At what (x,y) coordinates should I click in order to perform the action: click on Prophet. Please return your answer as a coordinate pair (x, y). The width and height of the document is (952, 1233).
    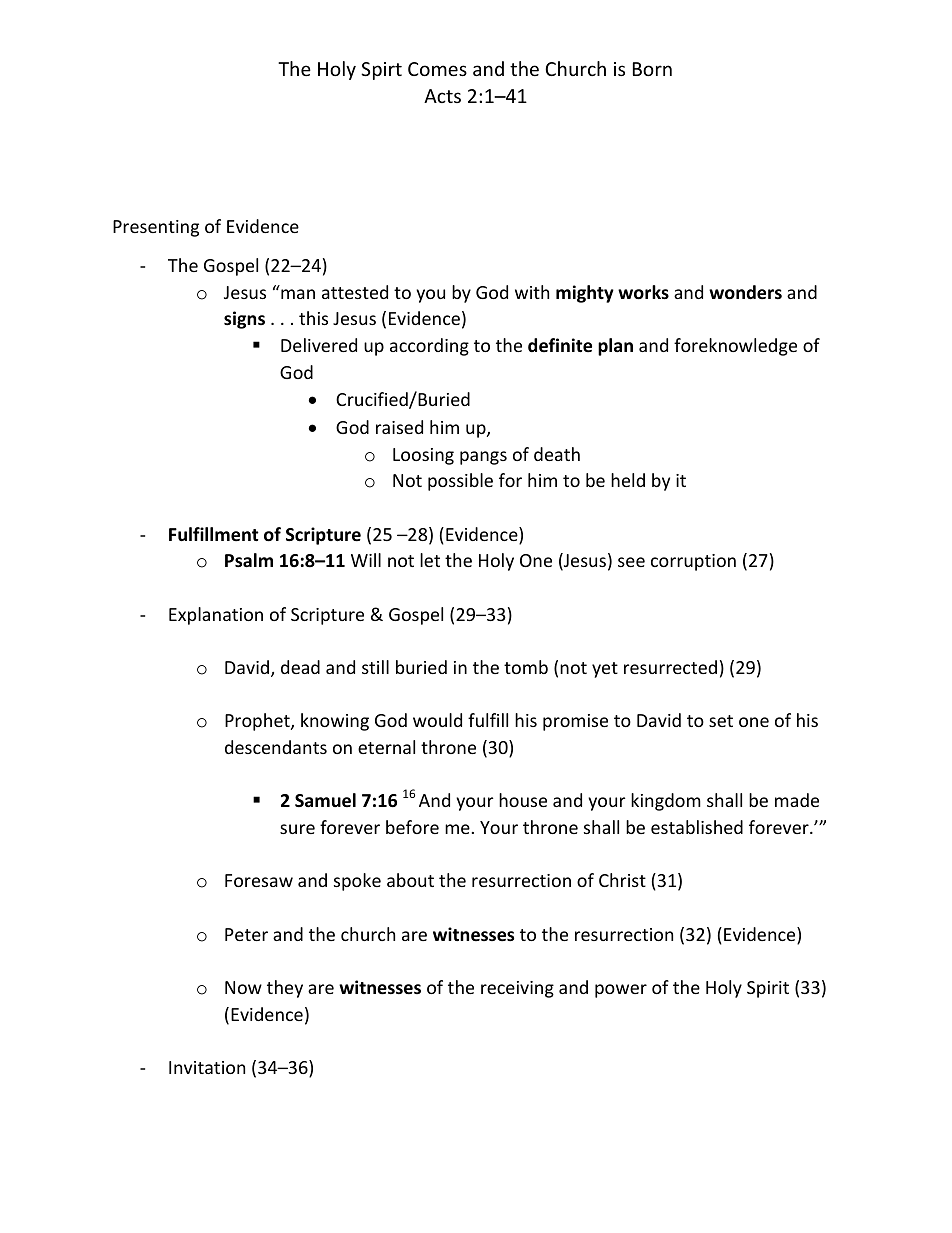
    Looking at the image, I should click on (258, 722).
